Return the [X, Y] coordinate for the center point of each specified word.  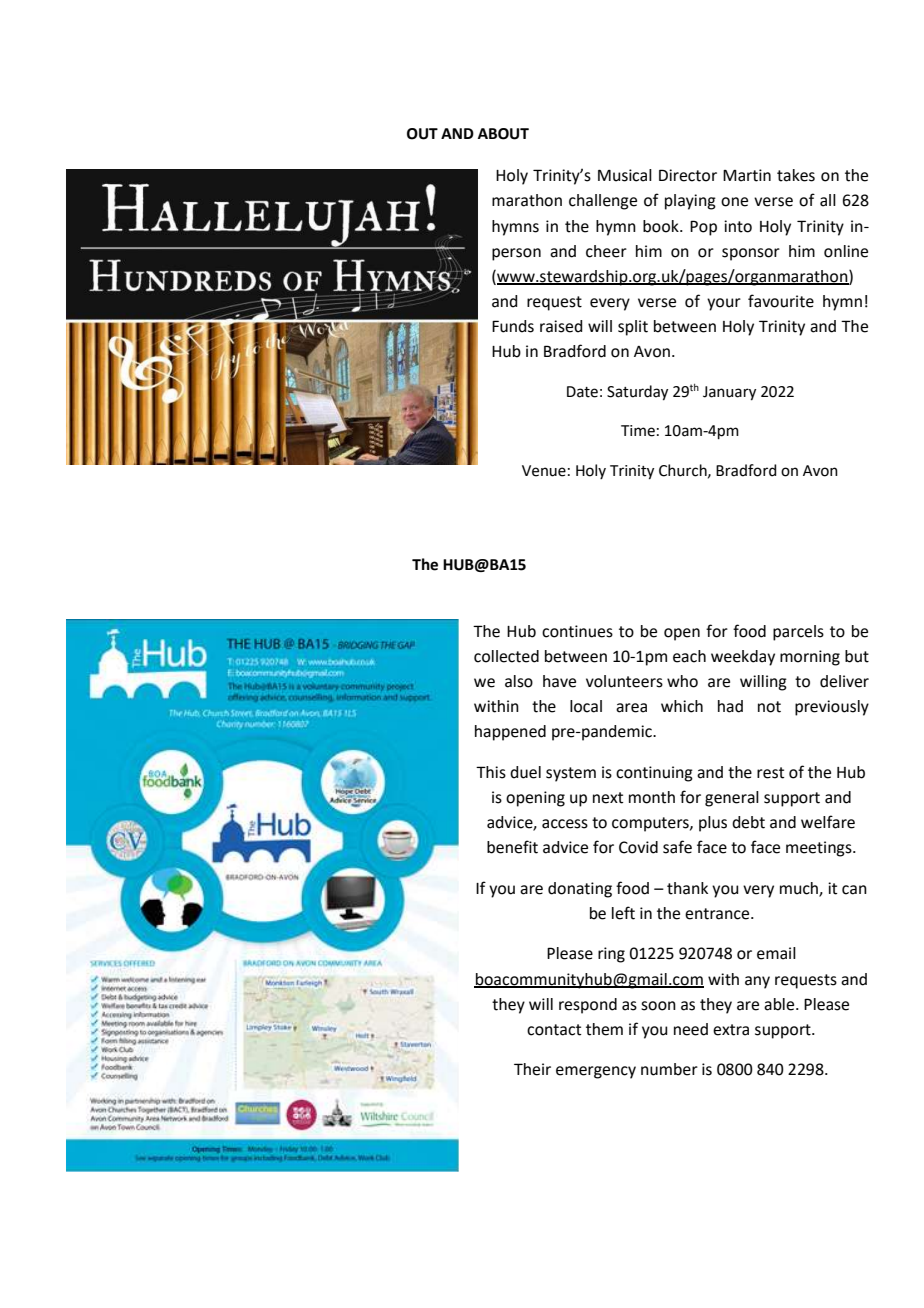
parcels [798, 633]
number [669, 1069]
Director [688, 175]
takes [796, 175]
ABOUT [503, 134]
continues [577, 631]
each [689, 656]
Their [532, 1069]
